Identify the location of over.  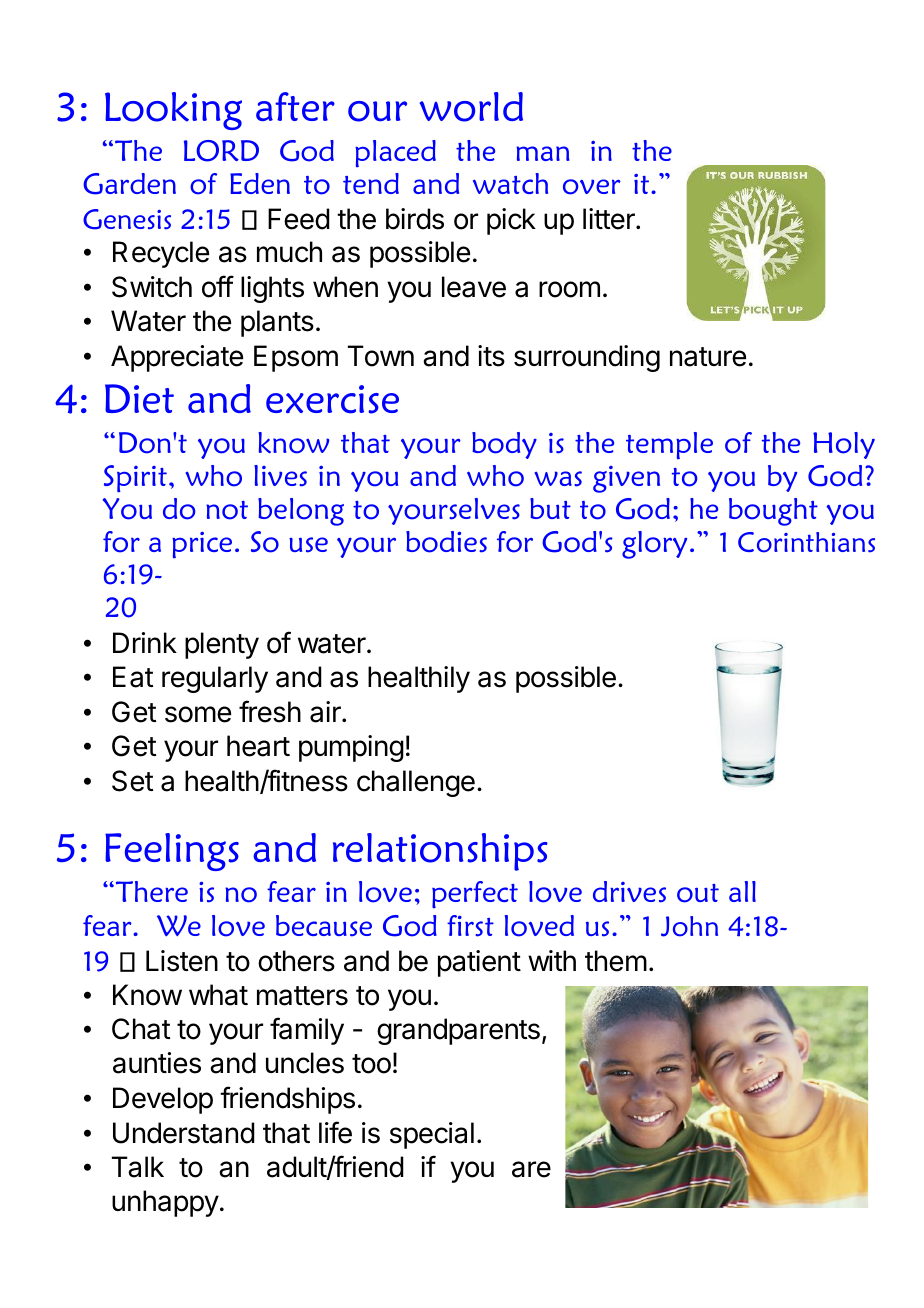
(592, 187).
